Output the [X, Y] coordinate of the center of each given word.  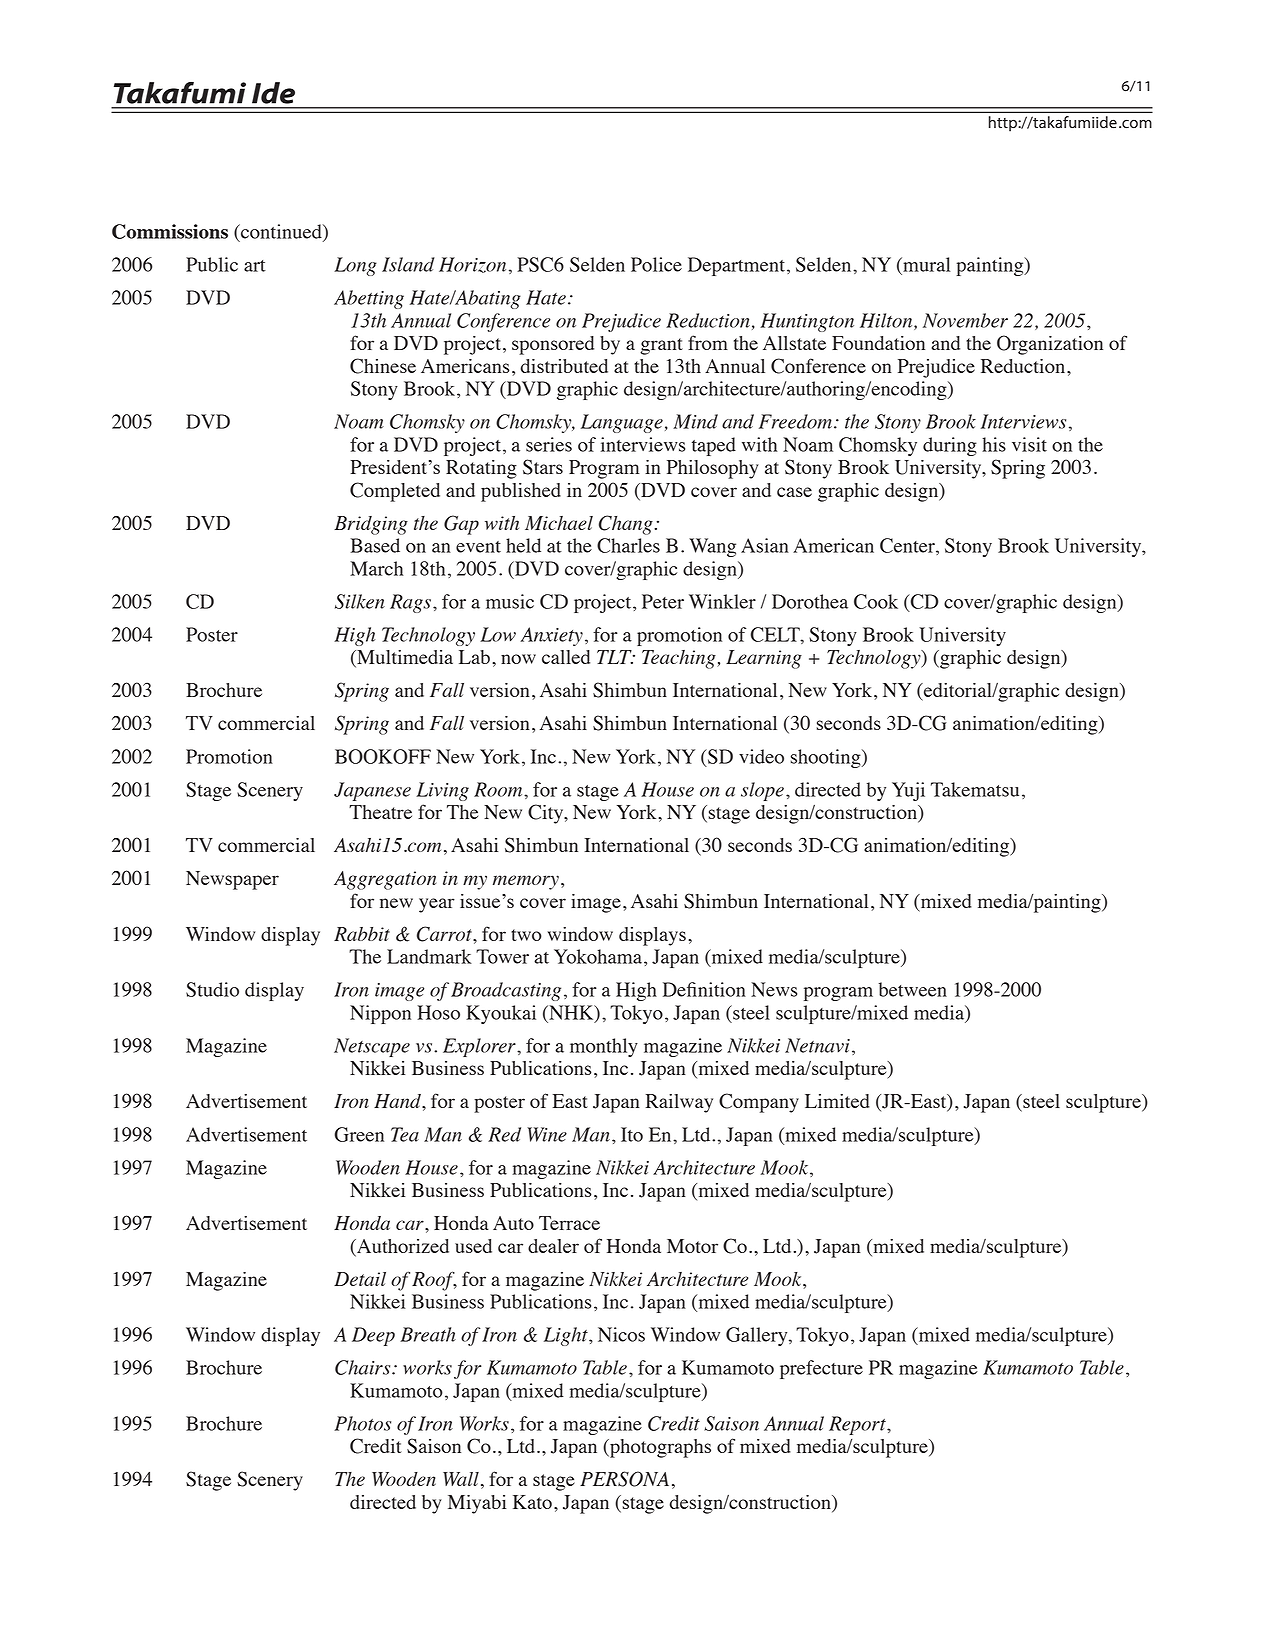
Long [355, 266]
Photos [362, 1423]
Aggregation [385, 880]
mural [925, 264]
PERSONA [624, 1479]
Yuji [908, 791]
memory [526, 882]
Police [656, 264]
